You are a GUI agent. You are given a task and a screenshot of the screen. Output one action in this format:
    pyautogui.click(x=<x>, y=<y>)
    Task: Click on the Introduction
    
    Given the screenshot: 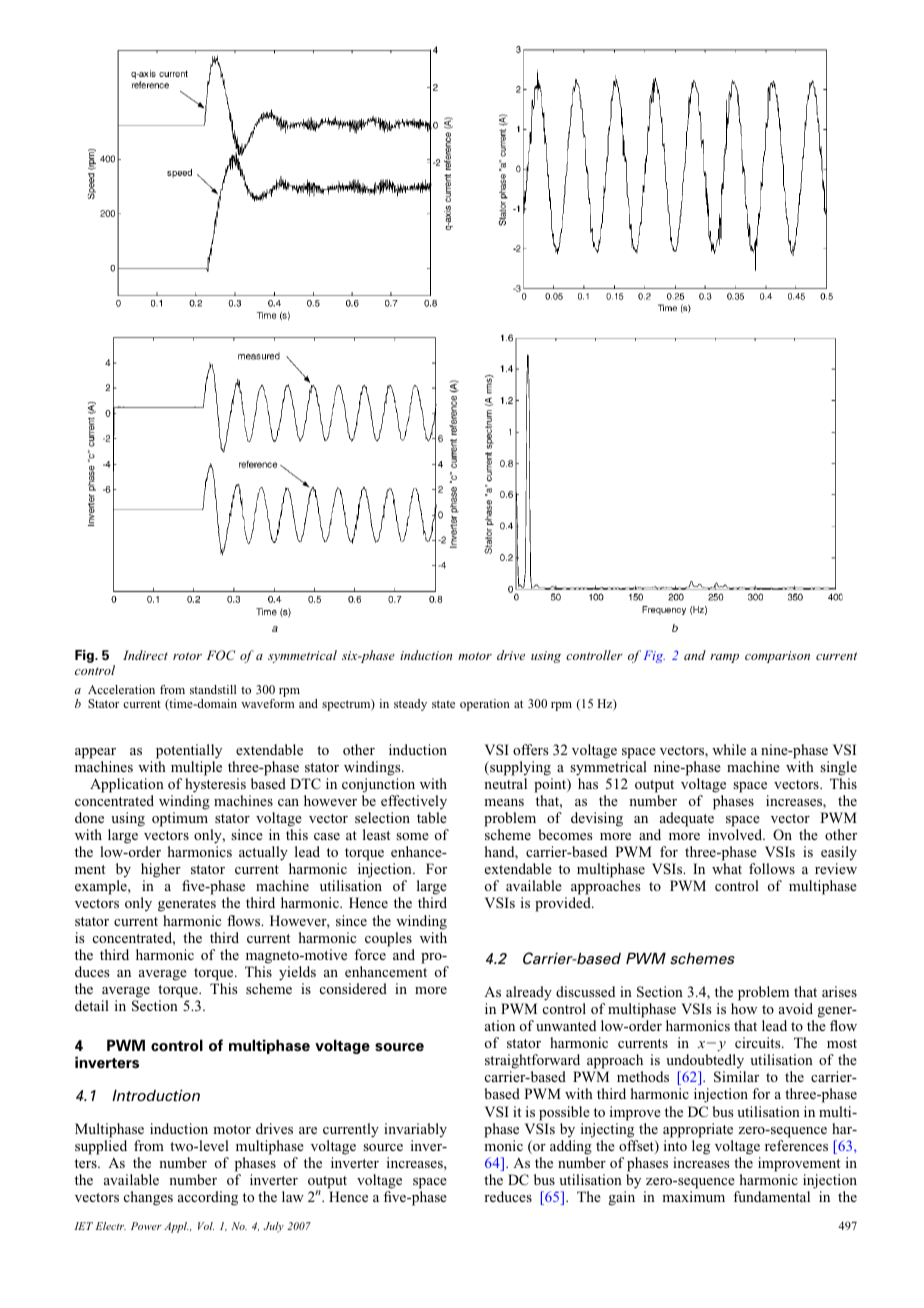 What is the action you would take?
    pyautogui.click(x=156, y=1095)
